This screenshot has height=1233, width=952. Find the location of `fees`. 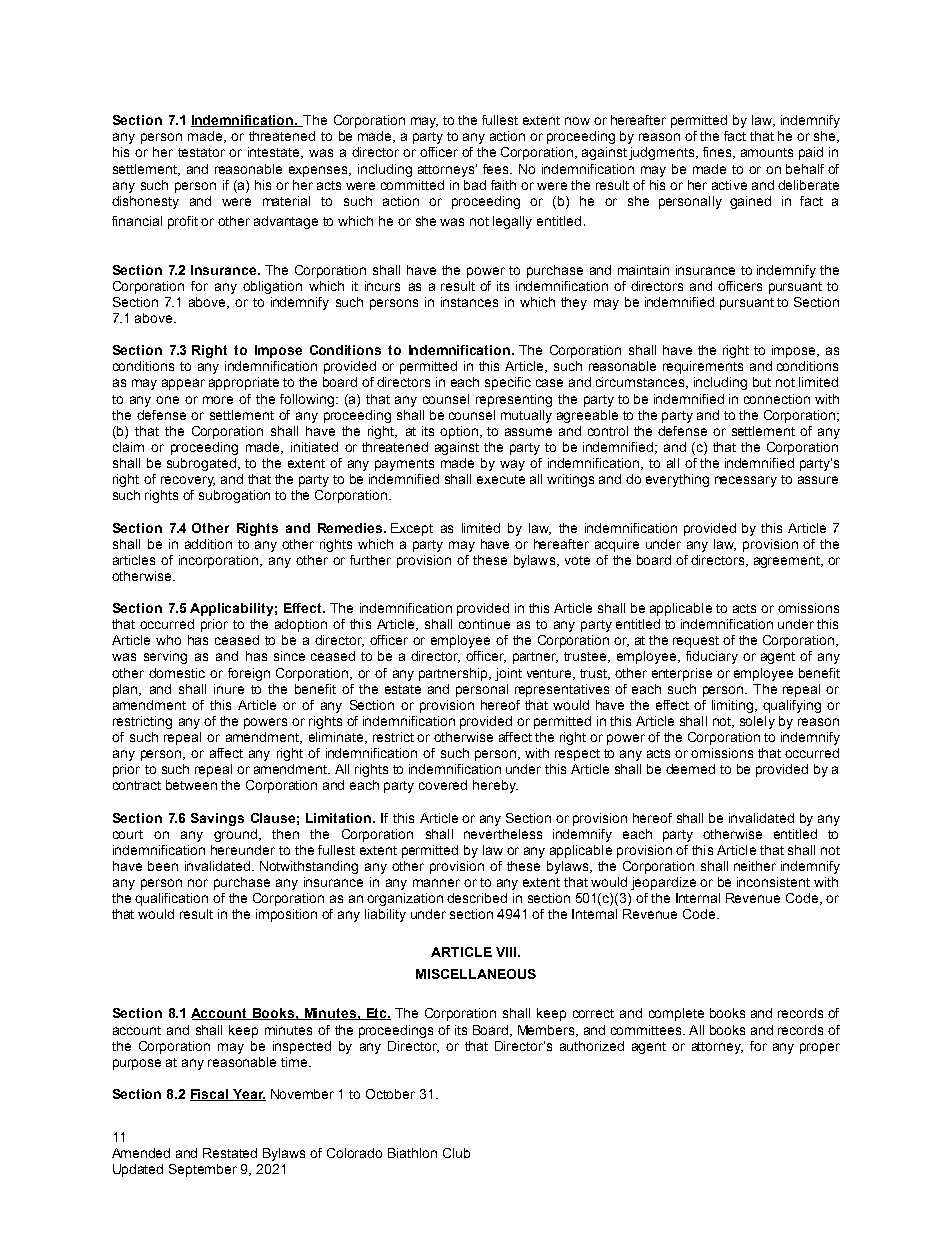

fees is located at coordinates (497, 169).
